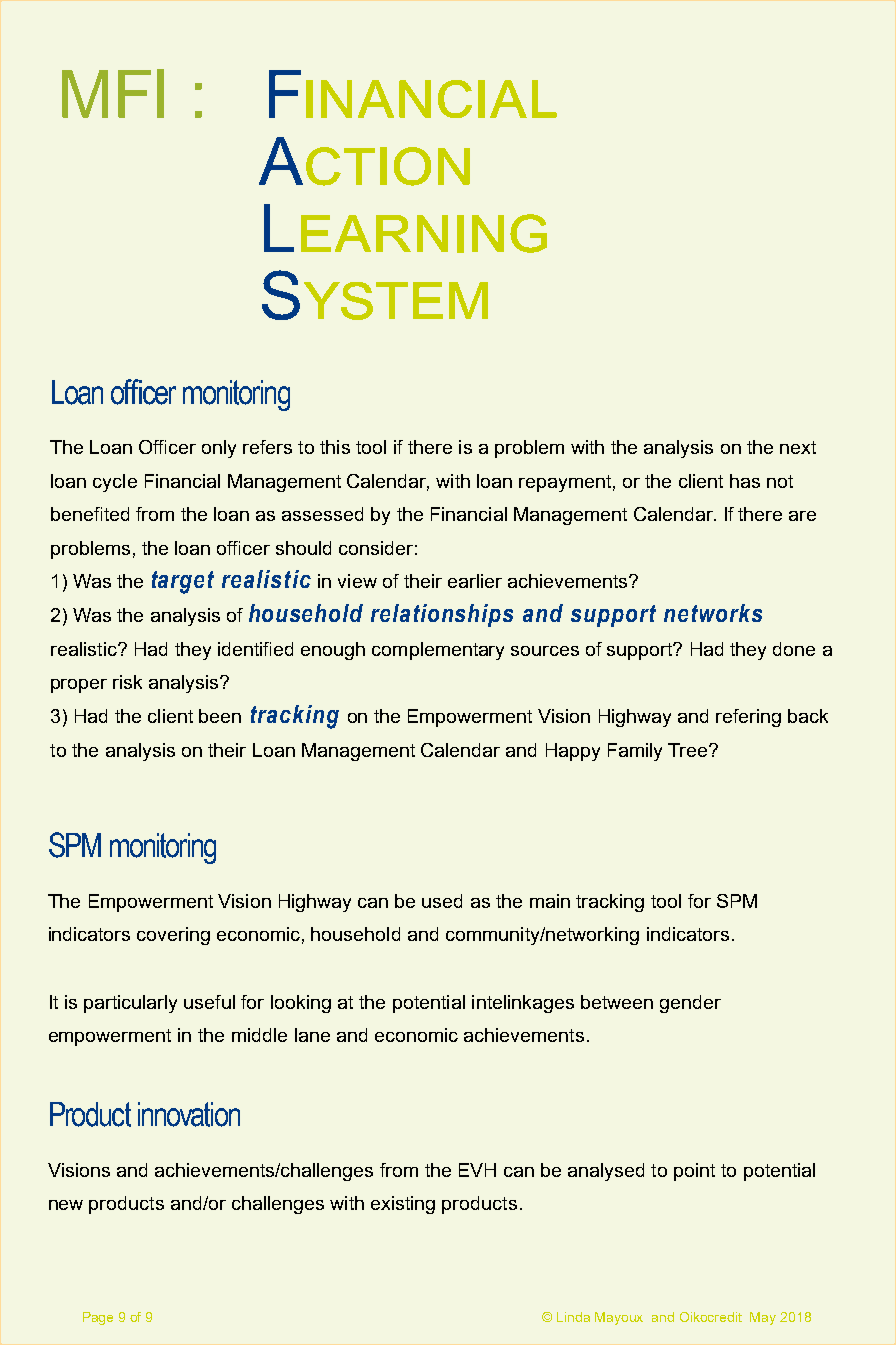 The width and height of the screenshot is (896, 1345). Describe the element at coordinates (745, 481) in the screenshot. I see `has` at that location.
